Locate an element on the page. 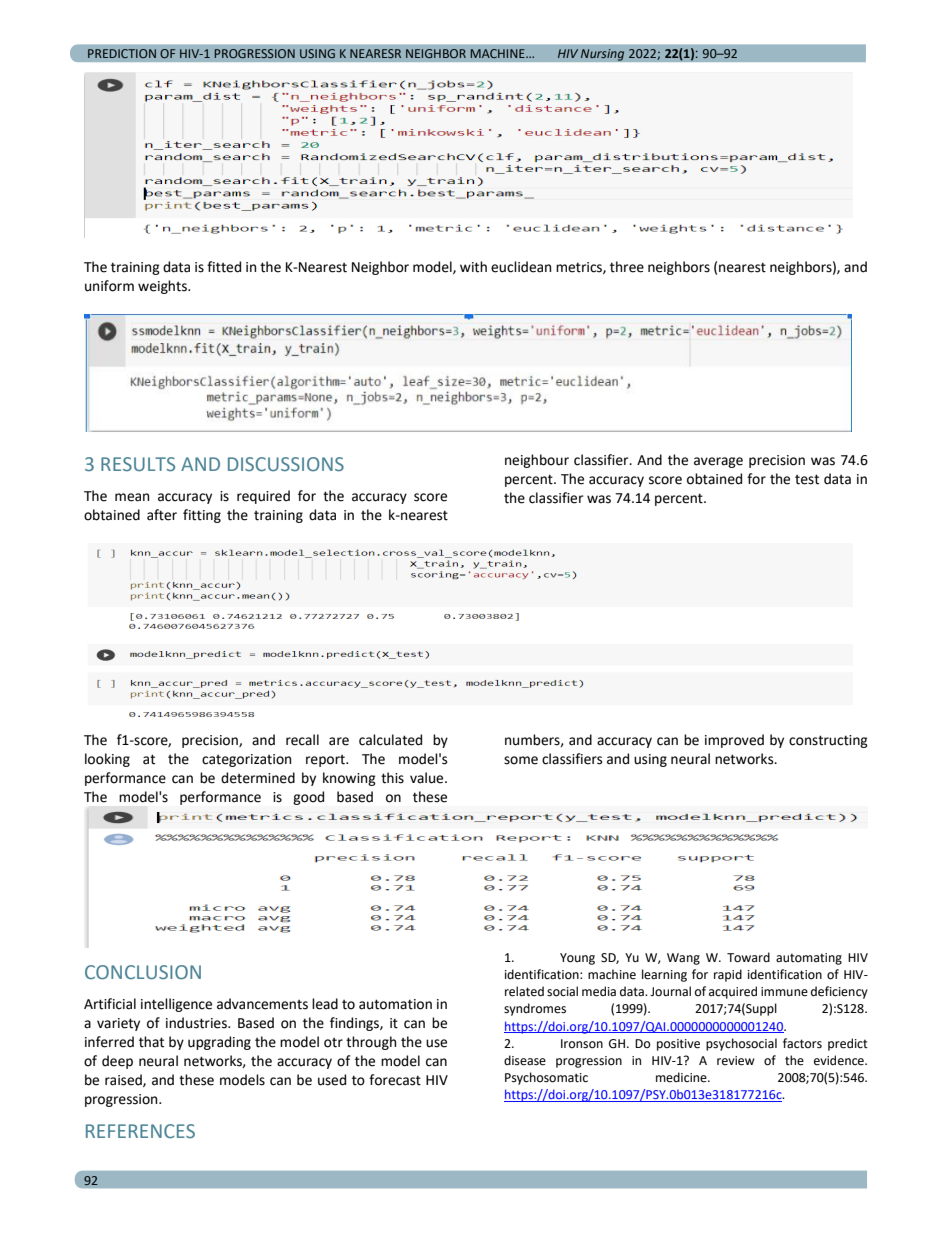  three is located at coordinates (627, 267).
